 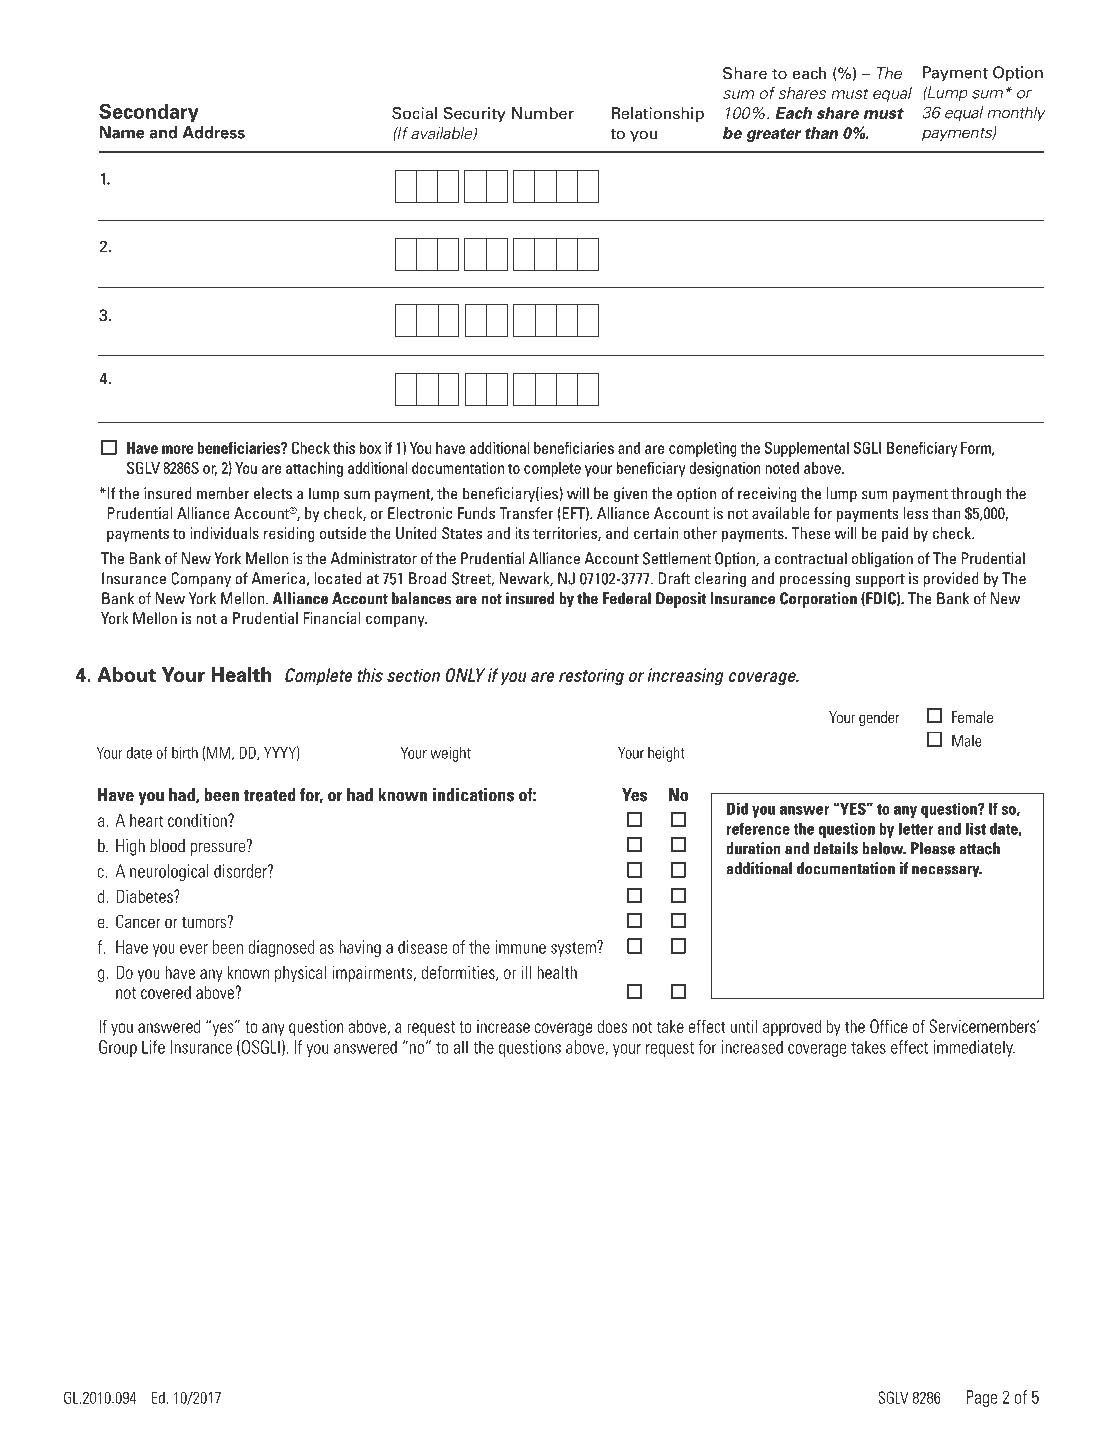 What do you see at coordinates (153, 1047) in the screenshot?
I see `Life` at bounding box center [153, 1047].
